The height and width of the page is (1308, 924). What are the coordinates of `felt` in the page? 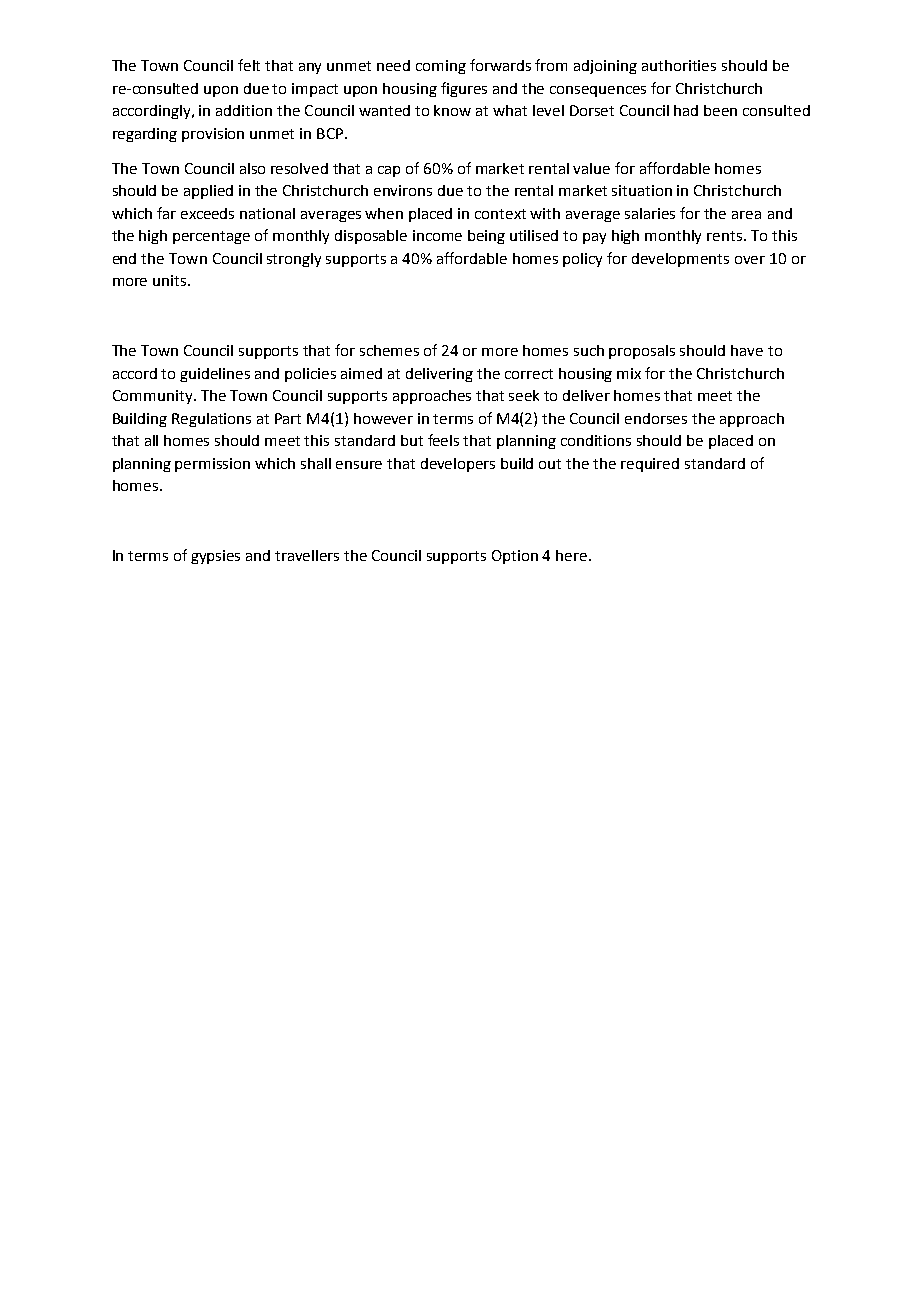 It's located at (249, 65).
